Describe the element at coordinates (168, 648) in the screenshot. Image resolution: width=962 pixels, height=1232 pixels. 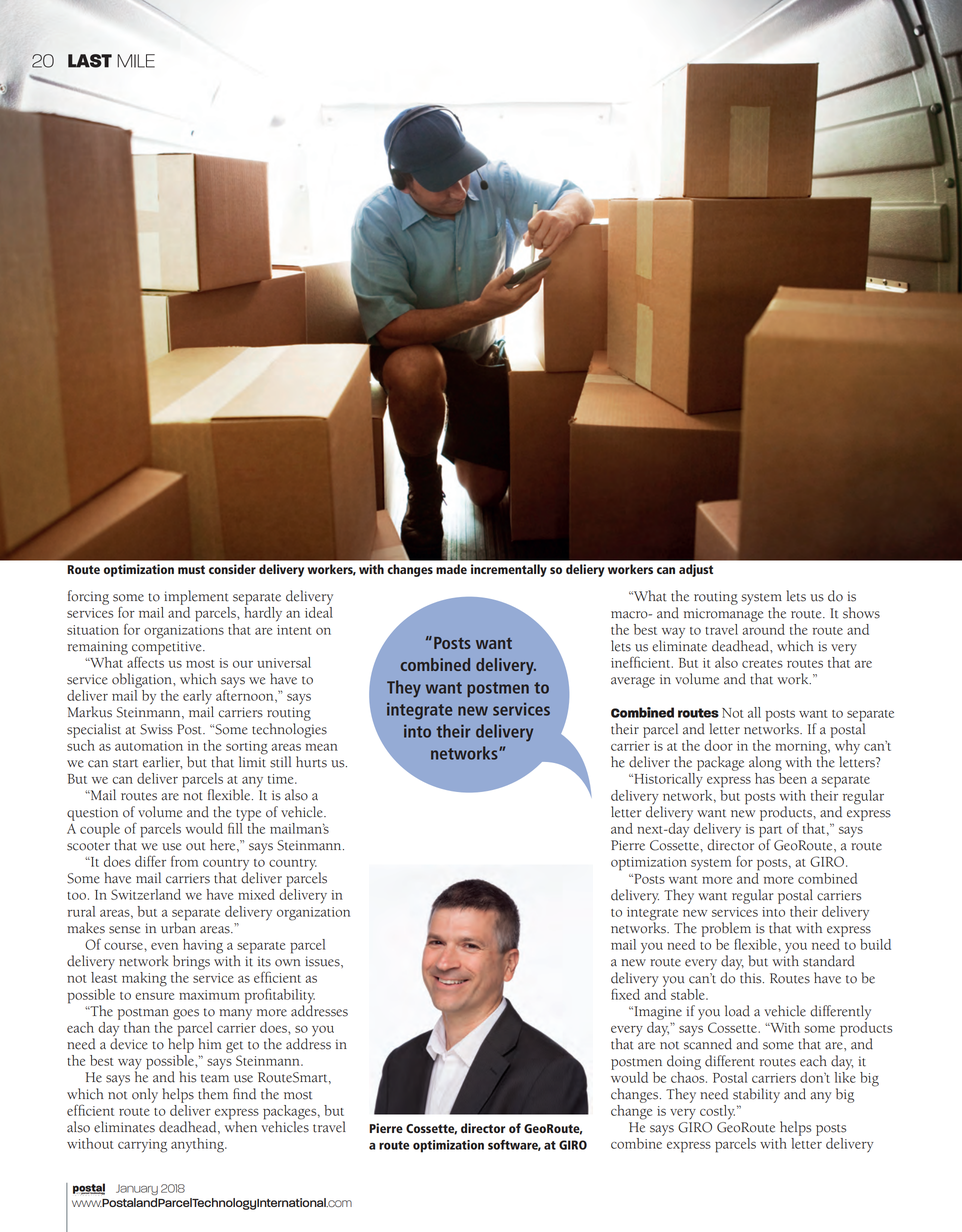
I see `competitive` at that location.
